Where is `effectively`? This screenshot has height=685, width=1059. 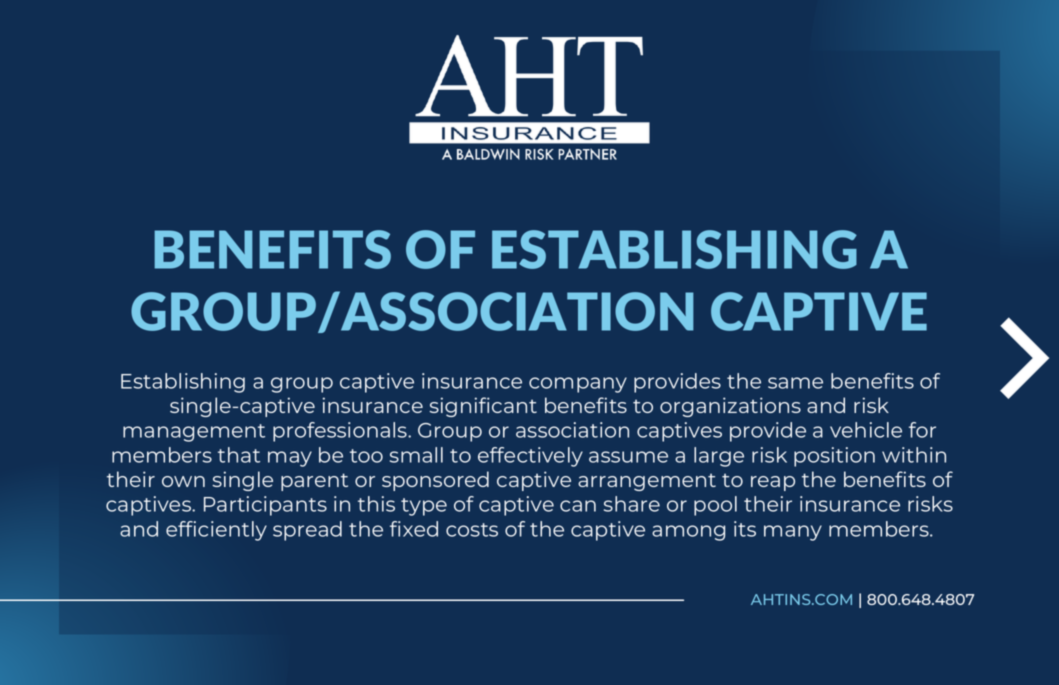
effectively is located at coordinates (530, 457).
